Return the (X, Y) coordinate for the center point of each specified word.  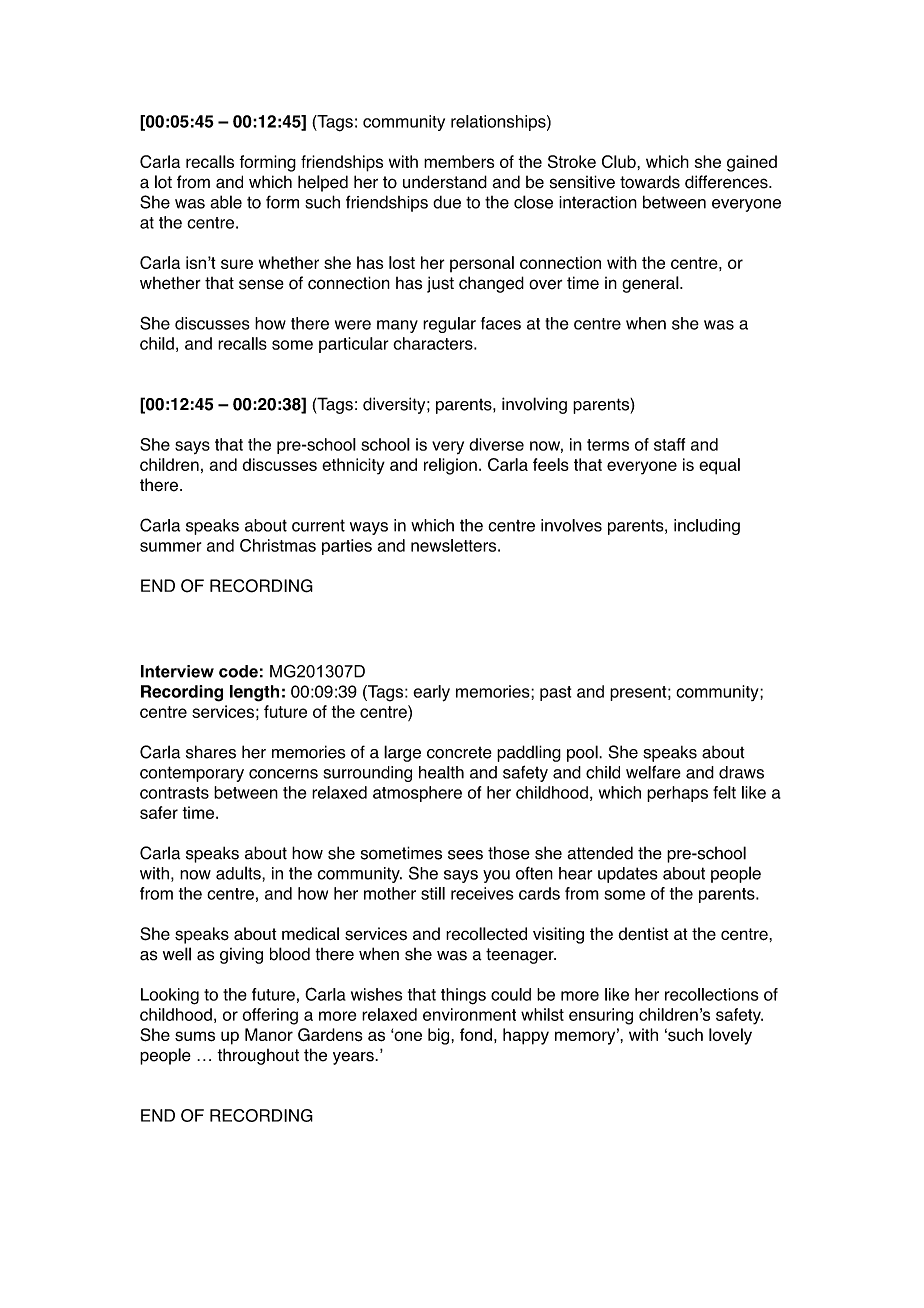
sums (195, 1036)
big (440, 1036)
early (431, 693)
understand (445, 182)
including (707, 527)
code (238, 671)
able (226, 202)
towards (650, 182)
